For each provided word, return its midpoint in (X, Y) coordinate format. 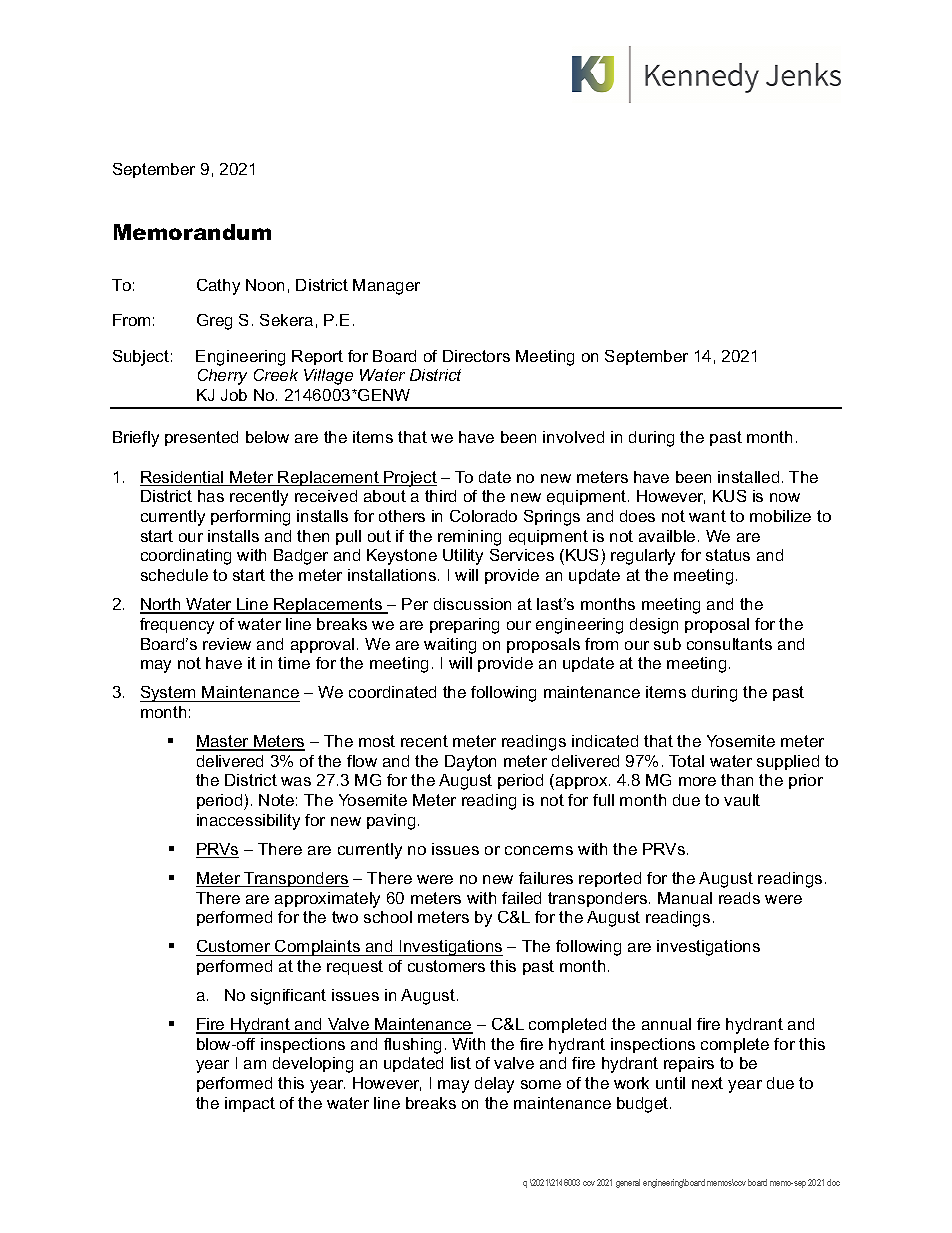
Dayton (470, 763)
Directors (476, 356)
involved (573, 437)
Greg (214, 322)
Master (223, 742)
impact (250, 1104)
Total (686, 761)
